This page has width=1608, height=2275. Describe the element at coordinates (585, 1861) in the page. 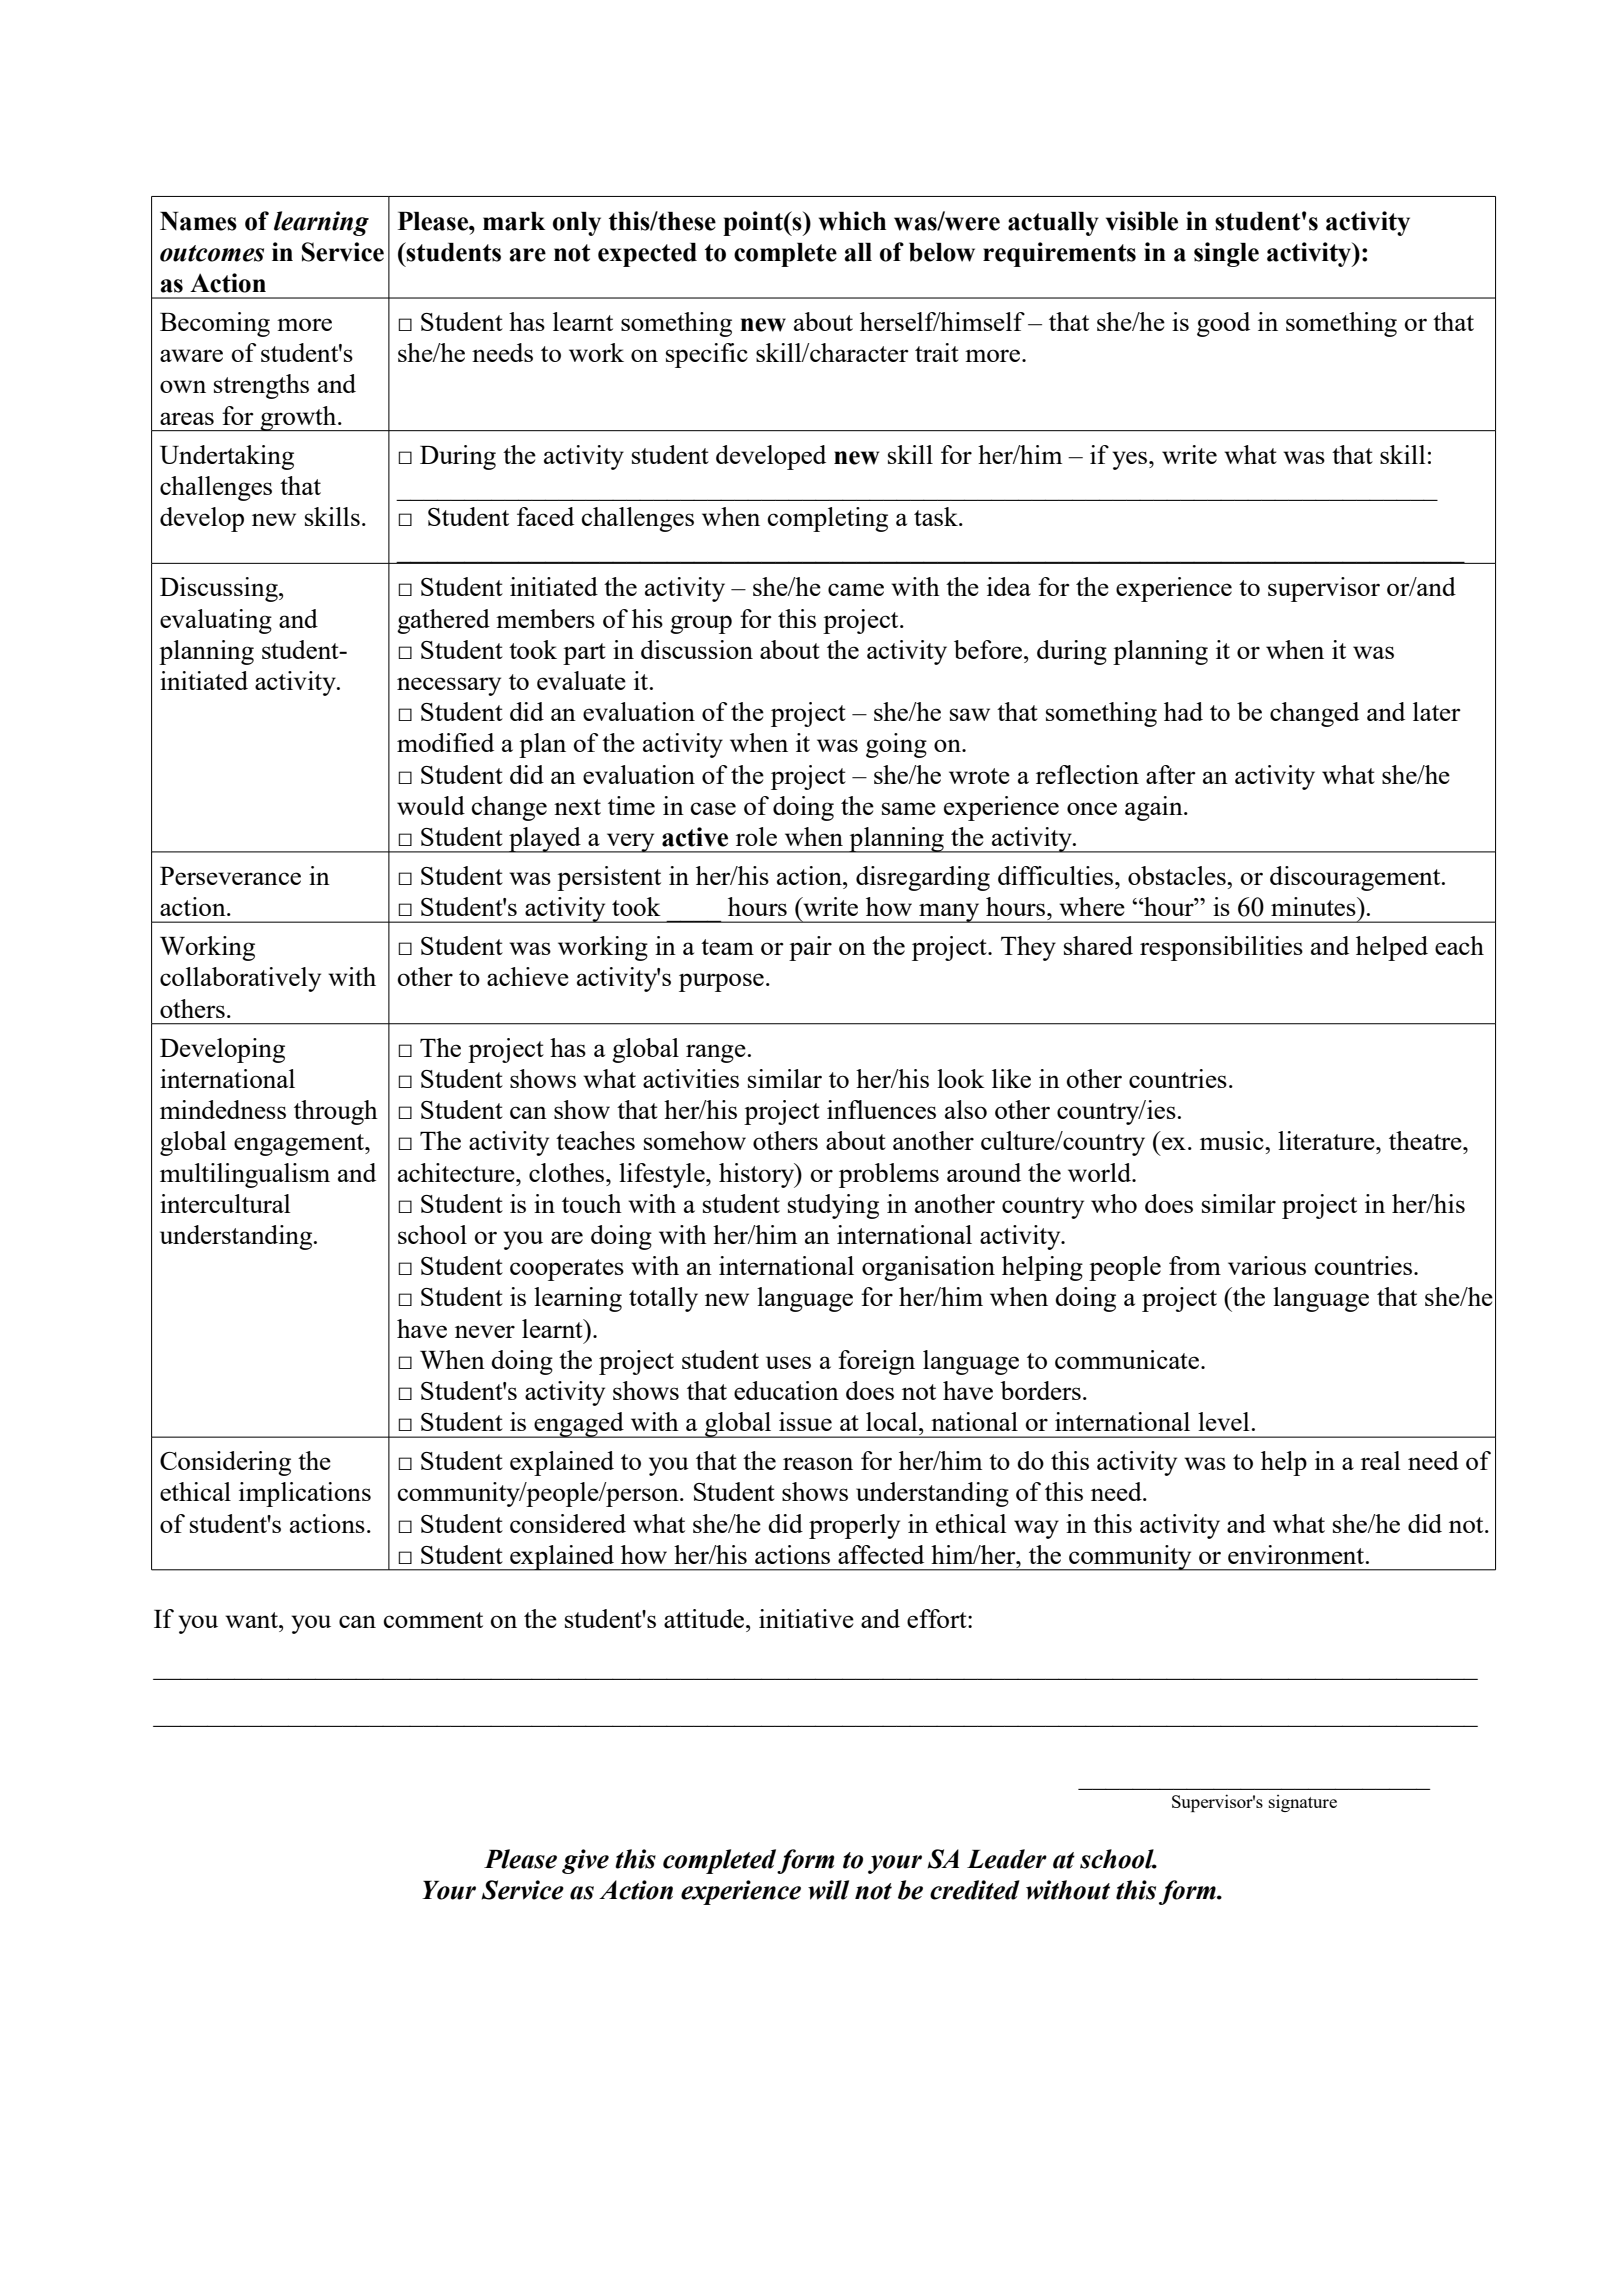

I see `give` at that location.
